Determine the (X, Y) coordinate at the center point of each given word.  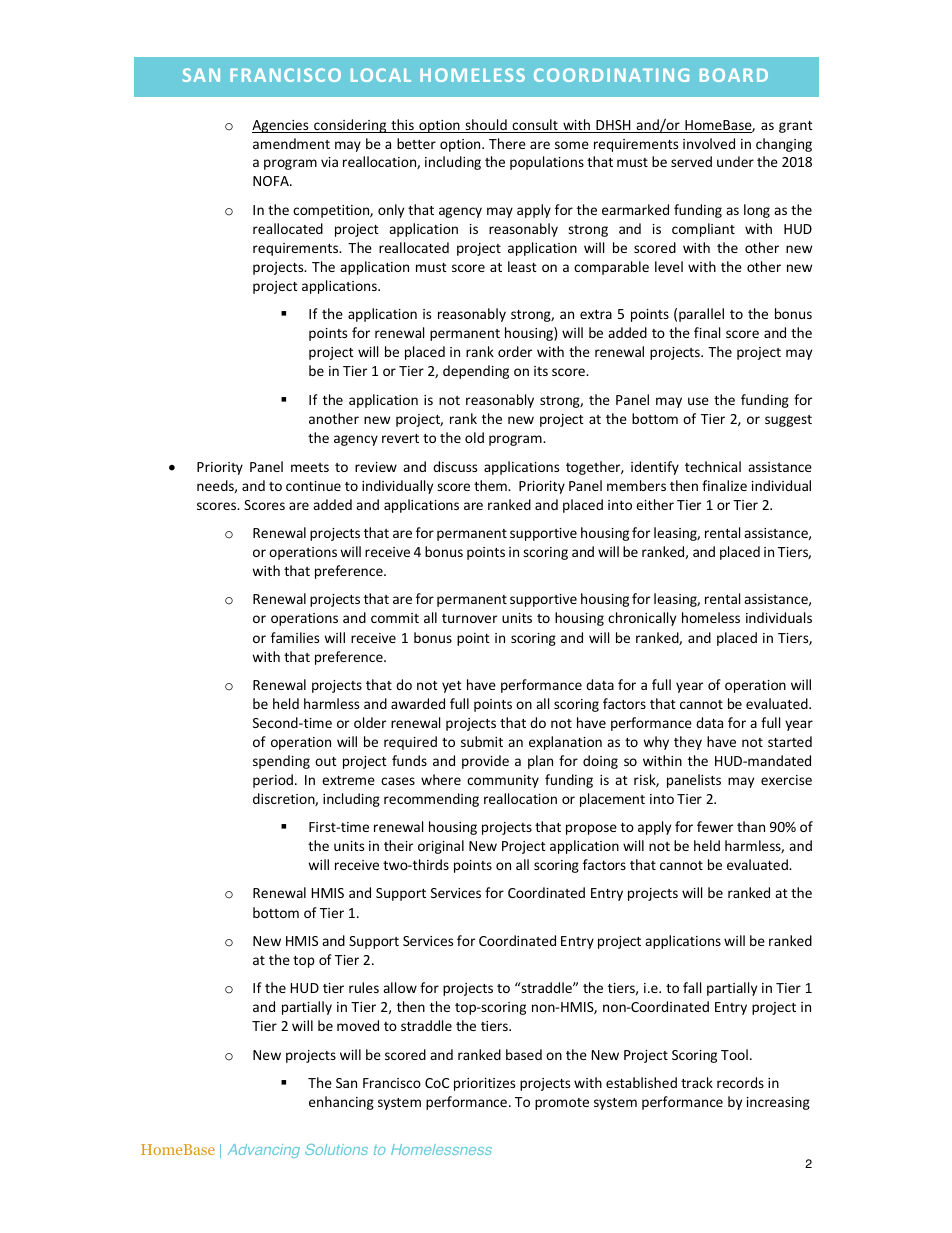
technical (713, 466)
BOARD (734, 75)
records (740, 1082)
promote (562, 1104)
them (491, 485)
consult (535, 126)
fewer (715, 826)
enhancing (341, 1103)
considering (350, 126)
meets (310, 467)
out (326, 761)
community (503, 781)
